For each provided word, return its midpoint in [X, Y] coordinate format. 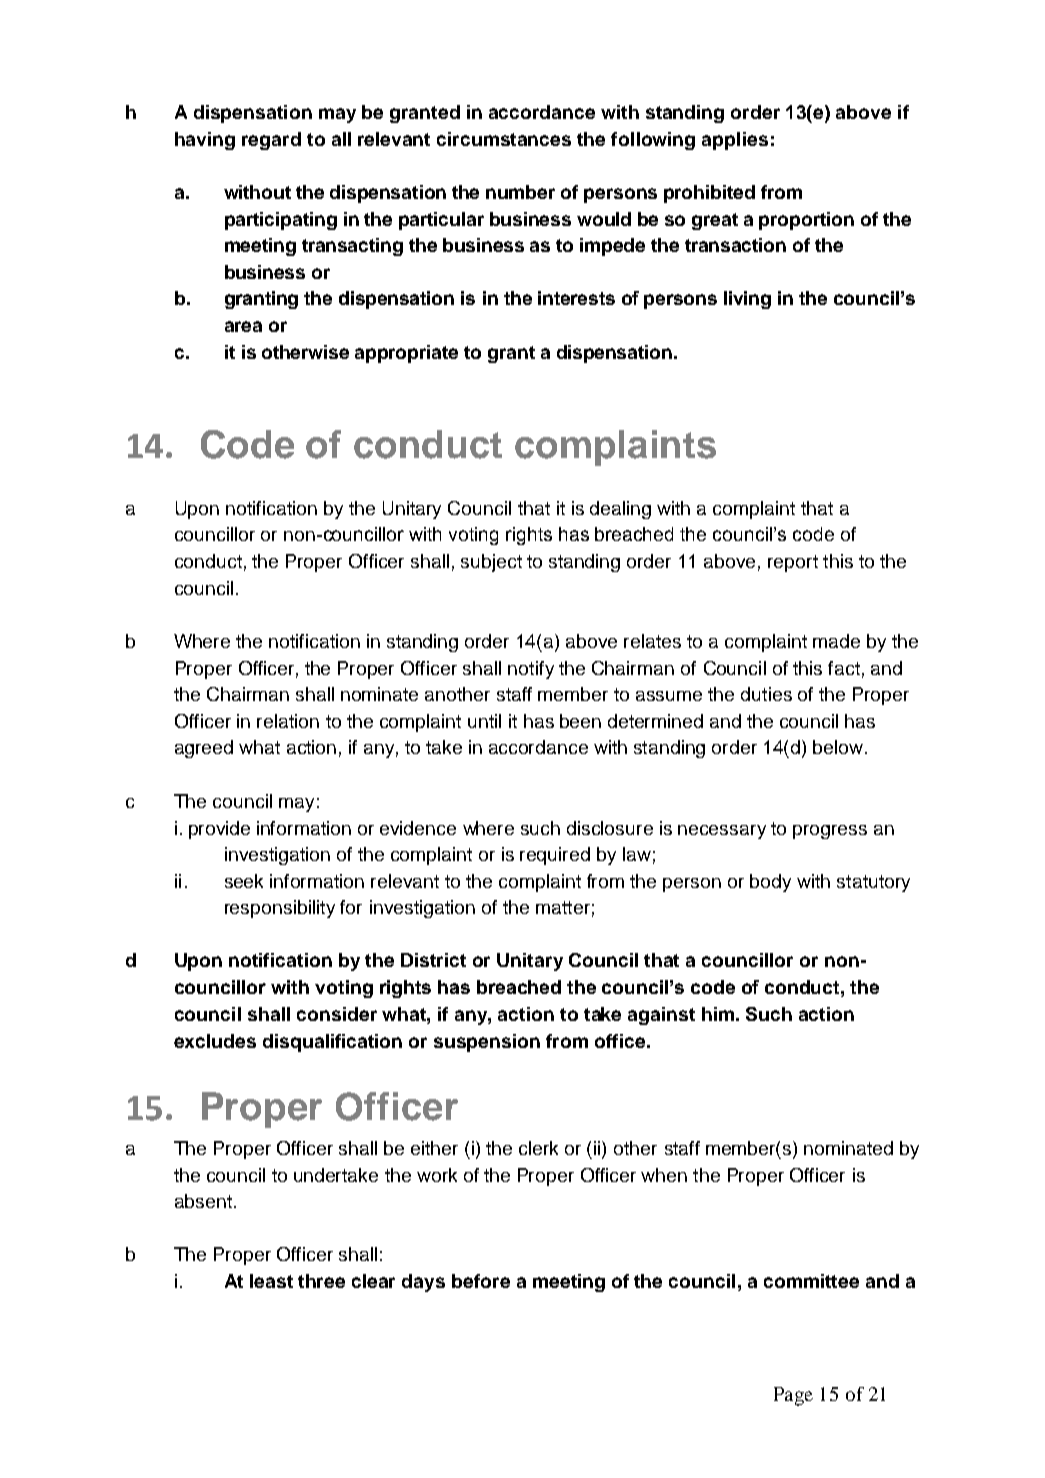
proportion [806, 221]
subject [491, 563]
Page [793, 1396]
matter [563, 907]
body [770, 883]
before [481, 1281]
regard [271, 141]
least [271, 1281]
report [793, 563]
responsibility [280, 909]
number [520, 192]
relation [288, 721]
